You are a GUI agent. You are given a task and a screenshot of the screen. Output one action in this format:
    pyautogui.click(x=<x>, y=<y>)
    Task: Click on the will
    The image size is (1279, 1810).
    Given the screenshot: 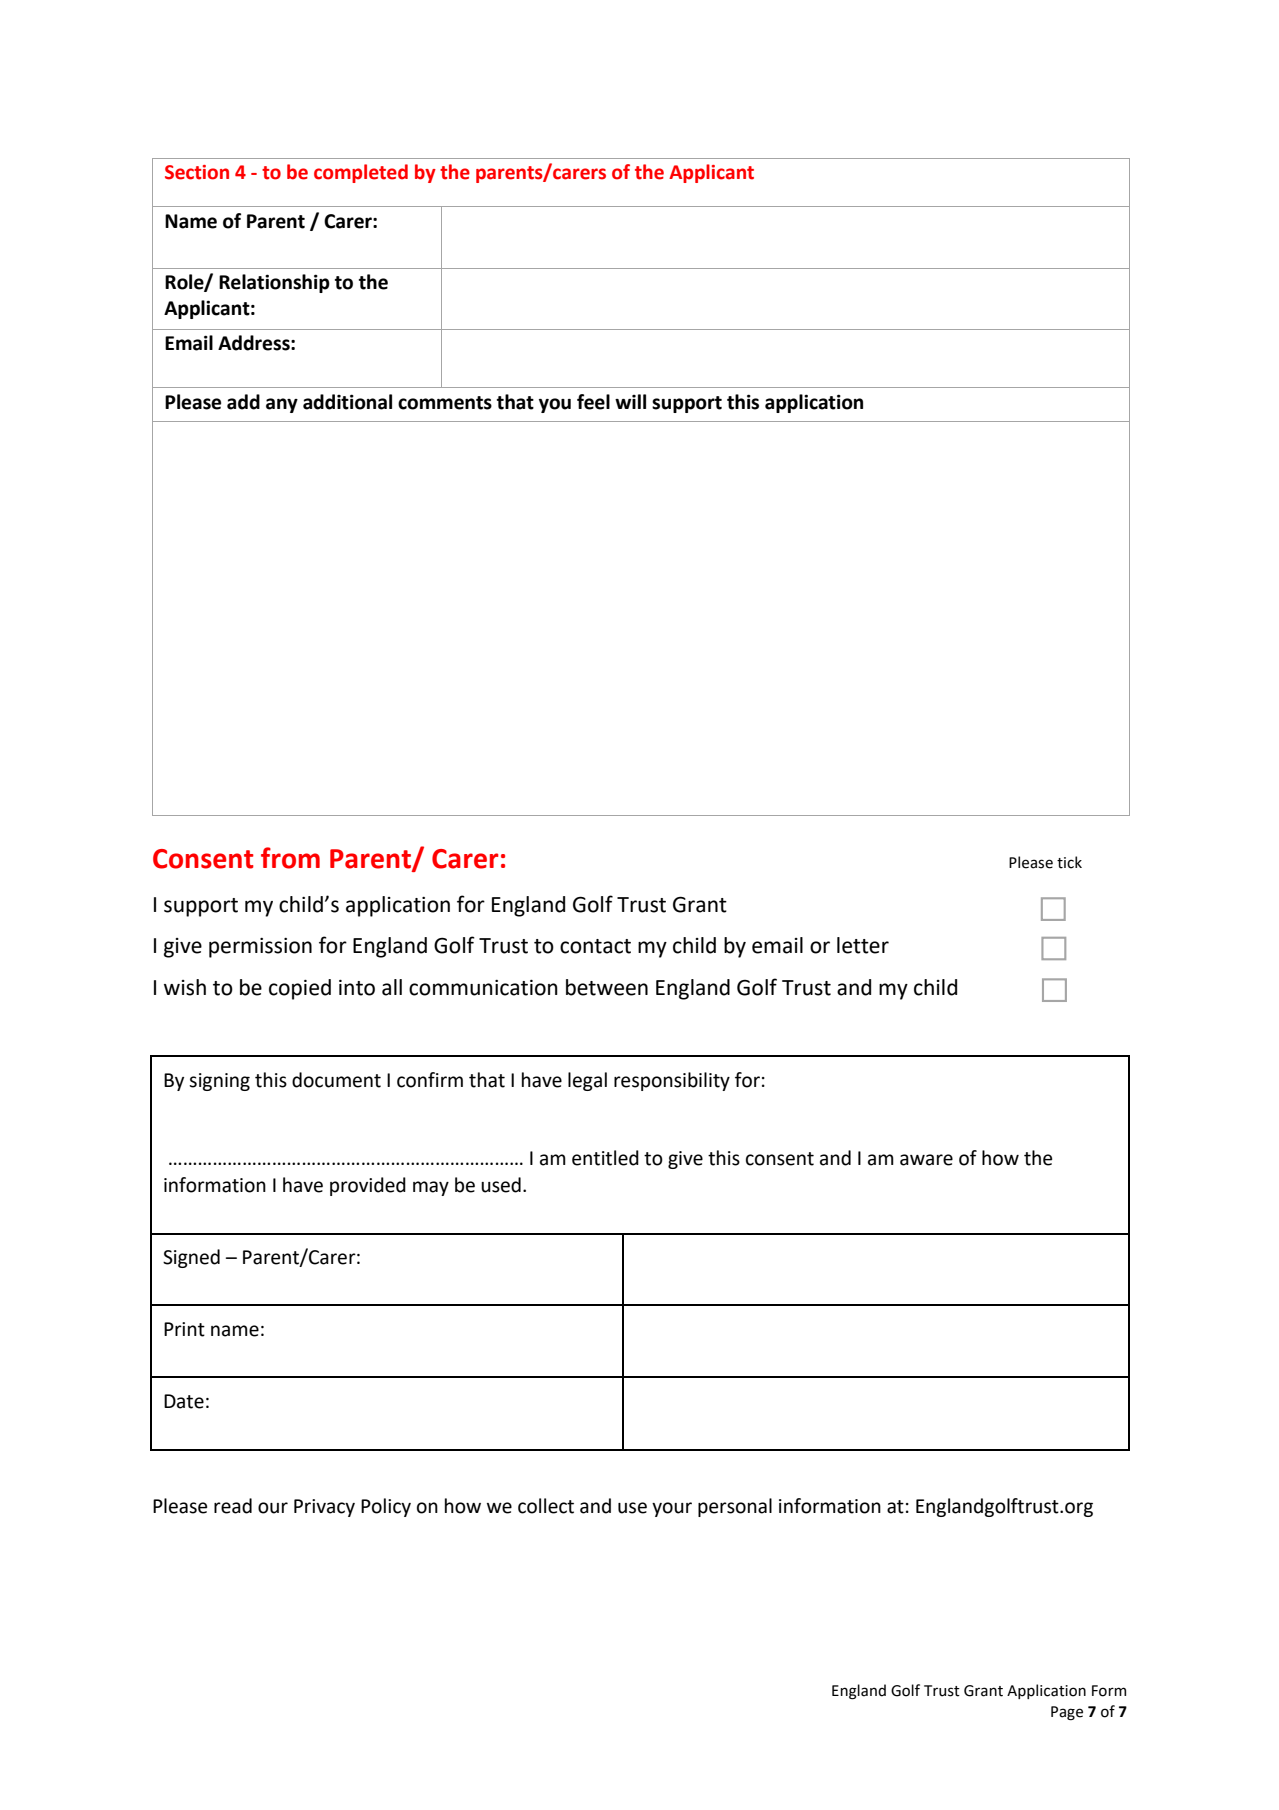 What is the action you would take?
    pyautogui.click(x=630, y=401)
